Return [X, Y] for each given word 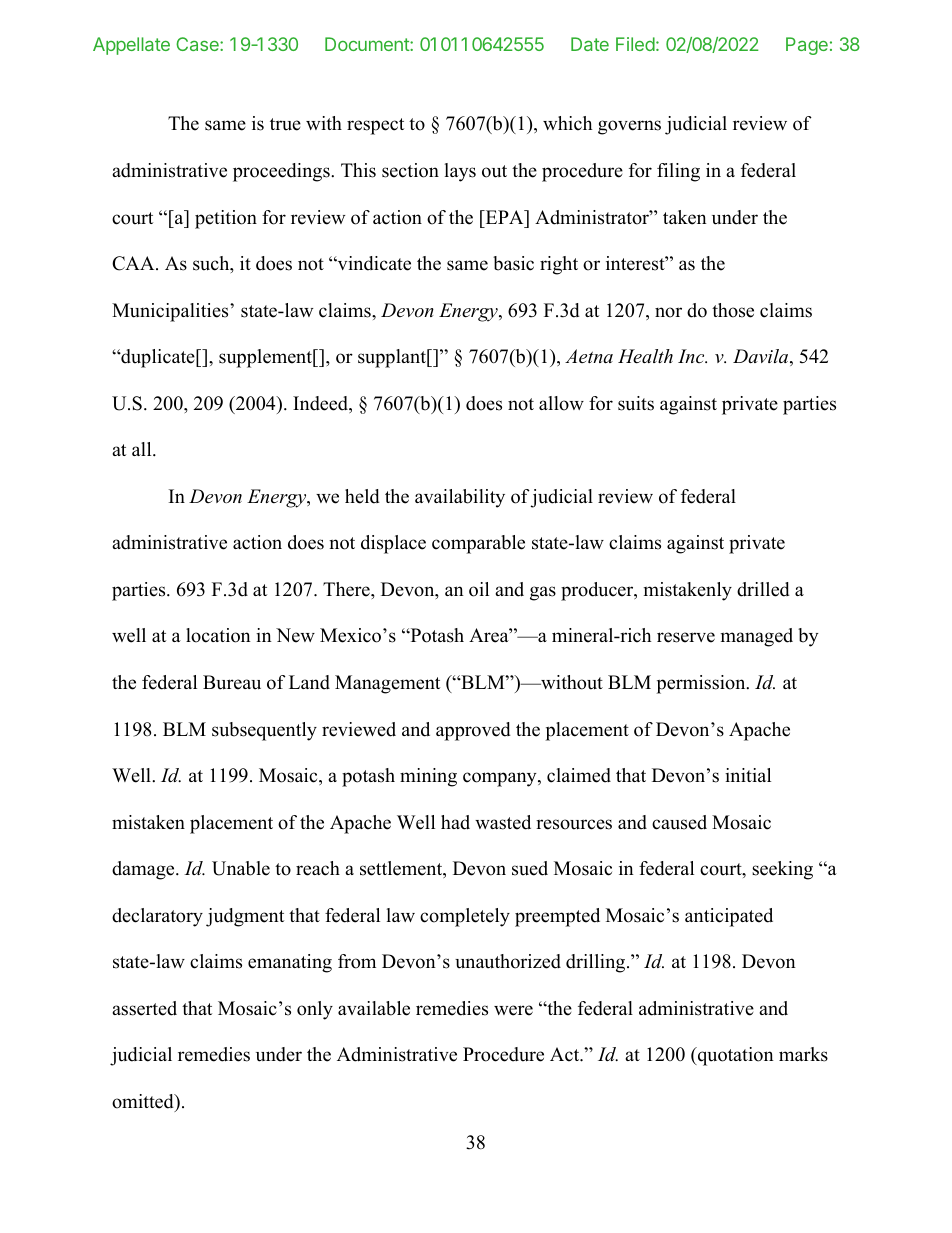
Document [368, 44]
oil [479, 589]
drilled [763, 589]
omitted [144, 1101]
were [513, 1010]
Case [198, 44]
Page [807, 46]
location [218, 635]
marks [803, 1054]
